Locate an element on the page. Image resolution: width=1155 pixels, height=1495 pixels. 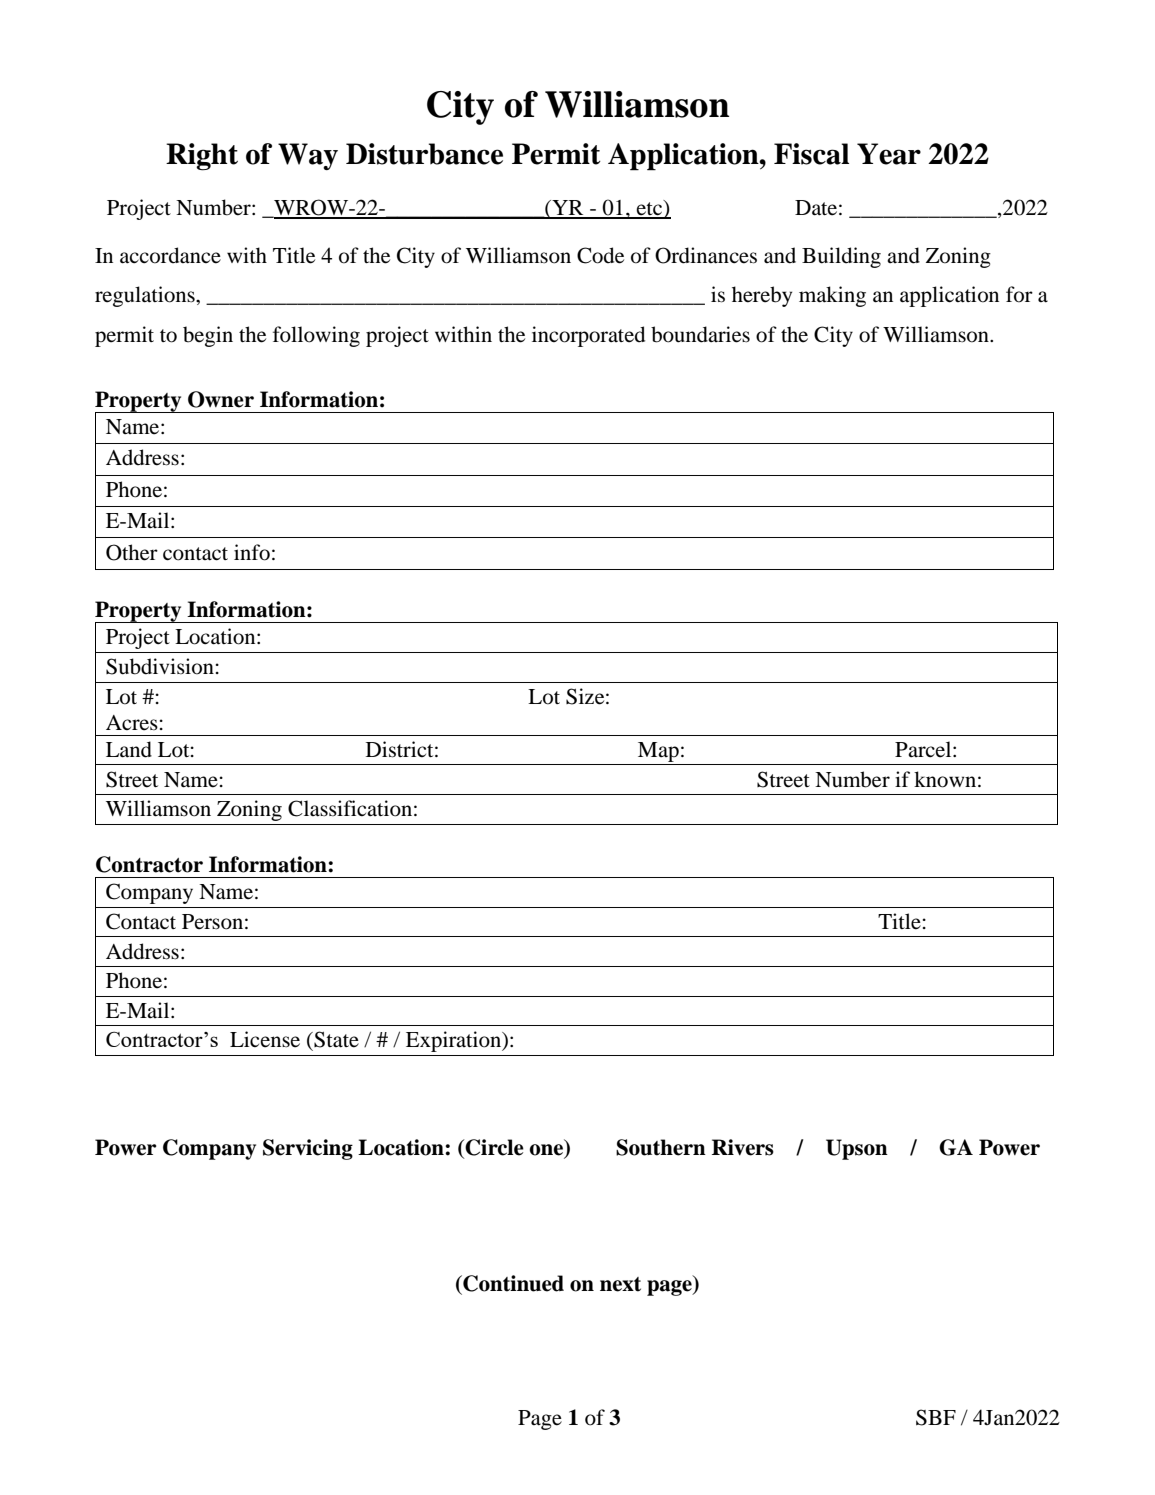
Map is located at coordinates (658, 752).
